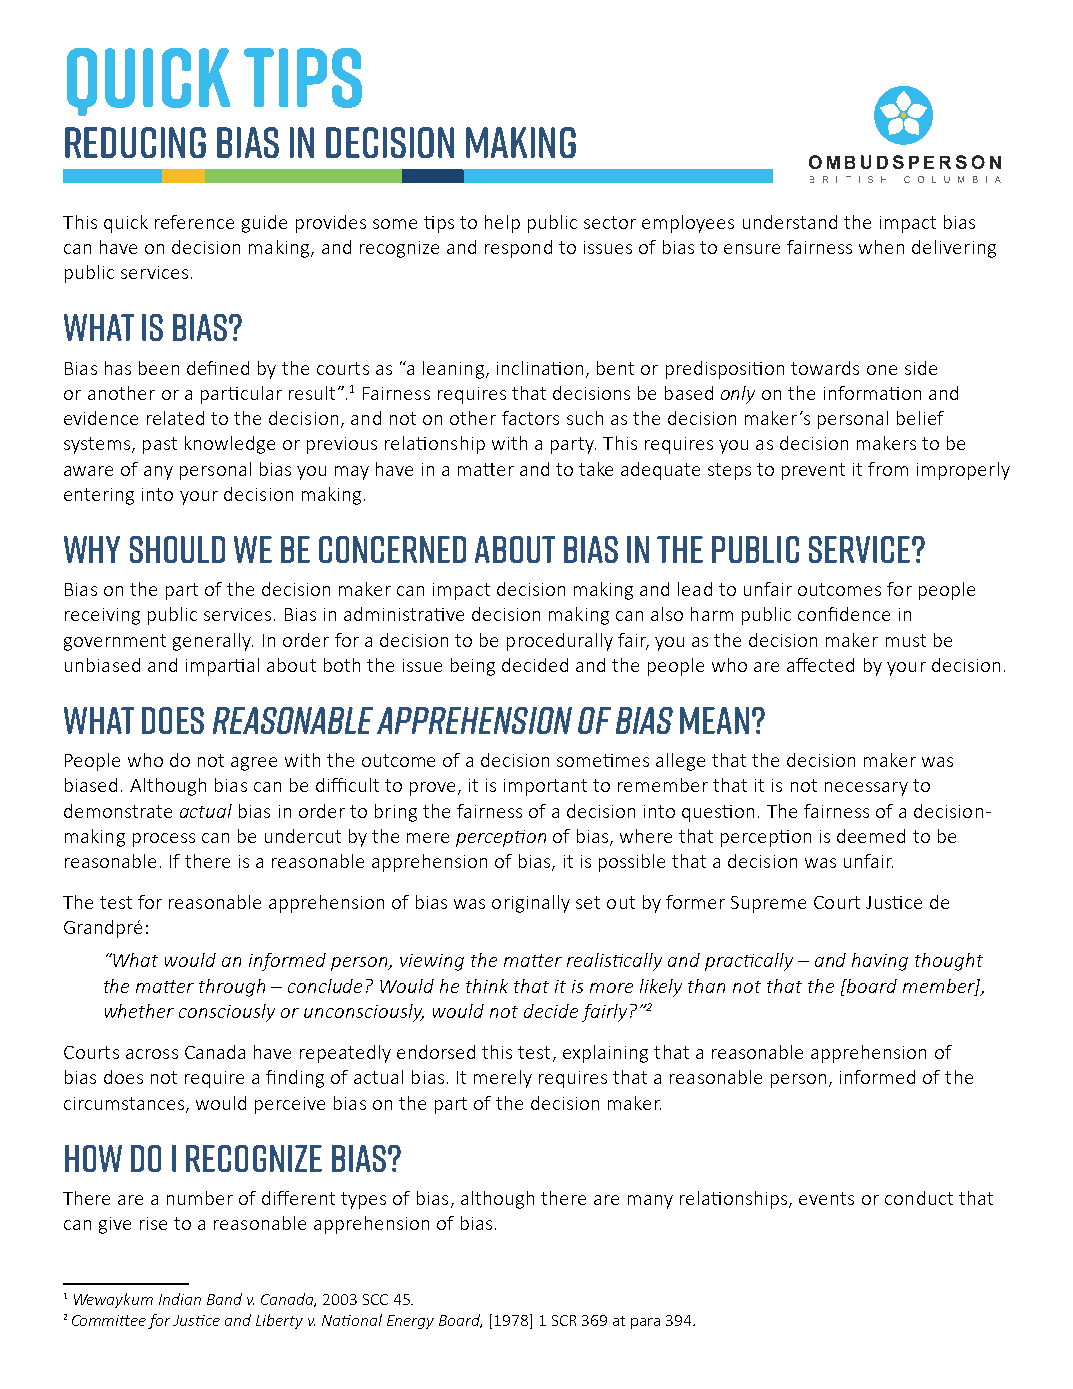  What do you see at coordinates (866, 789) in the screenshot?
I see `necessary` at bounding box center [866, 789].
